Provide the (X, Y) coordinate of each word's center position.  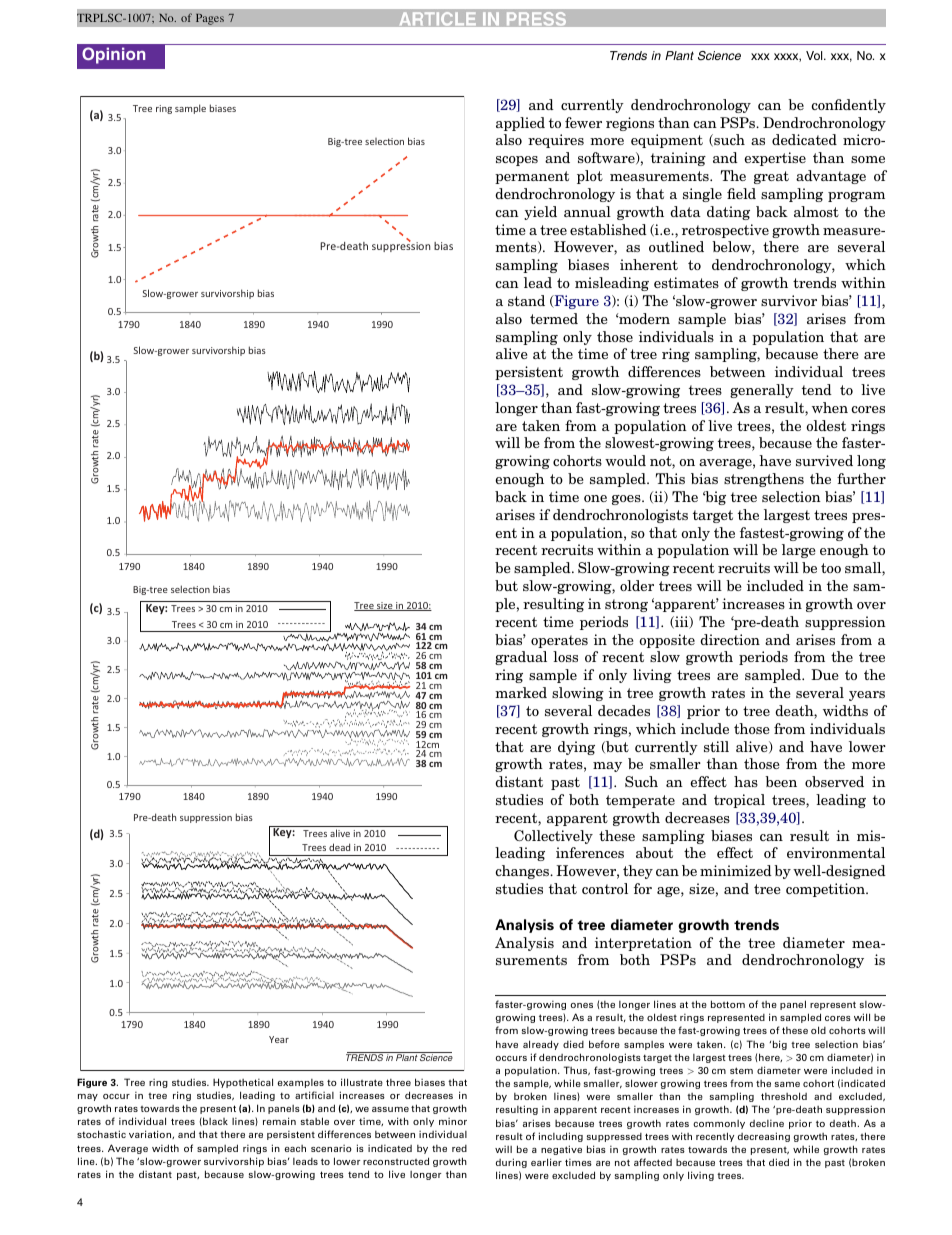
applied (520, 124)
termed (554, 318)
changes (523, 872)
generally (762, 391)
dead (339, 847)
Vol (815, 55)
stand (526, 300)
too (831, 568)
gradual (521, 658)
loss (565, 656)
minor (453, 1121)
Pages (210, 19)
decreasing (764, 1137)
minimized (736, 870)
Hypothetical (243, 1083)
